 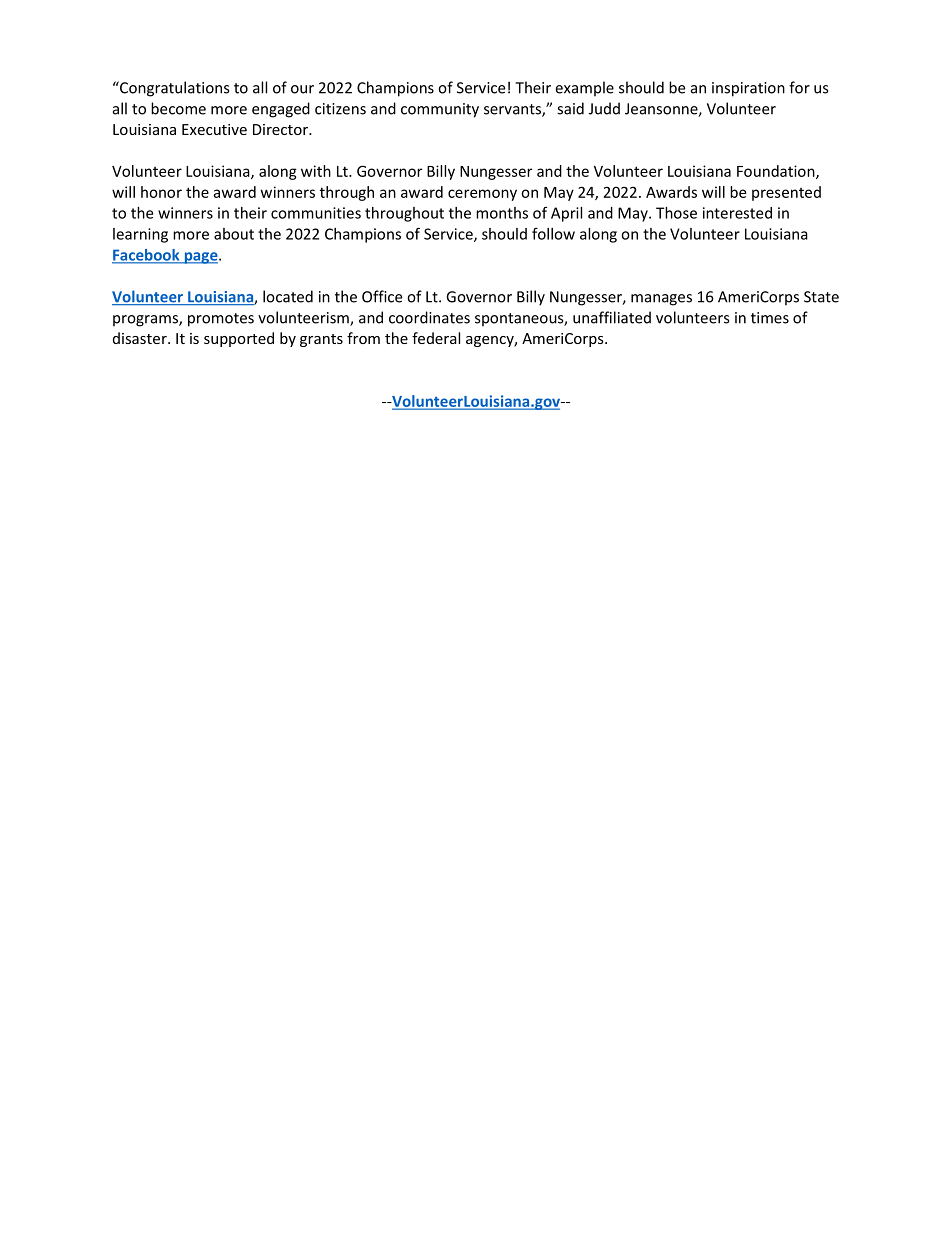 What do you see at coordinates (748, 89) in the screenshot?
I see `inspiration` at bounding box center [748, 89].
